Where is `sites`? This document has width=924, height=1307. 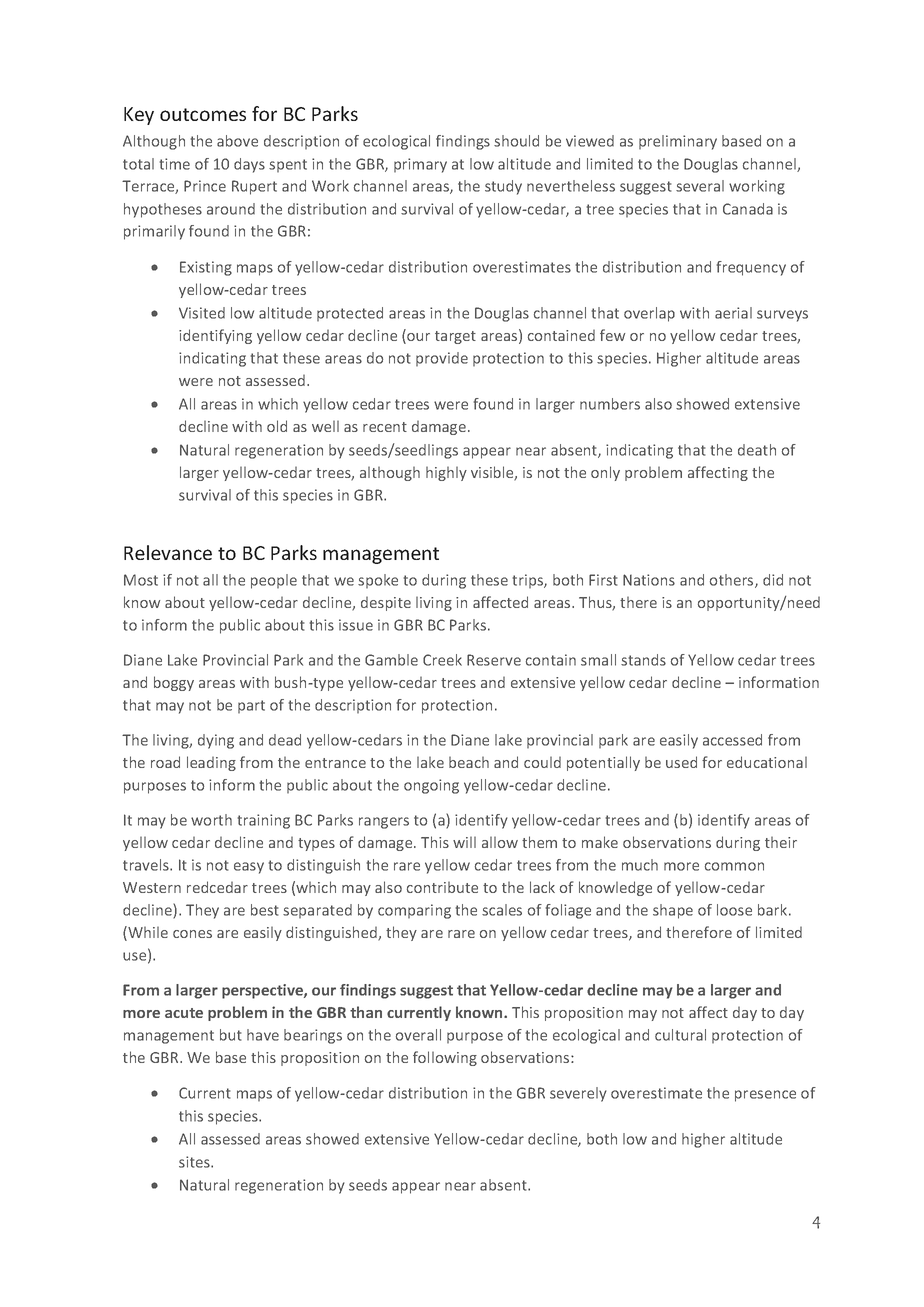 sites is located at coordinates (195, 1162).
